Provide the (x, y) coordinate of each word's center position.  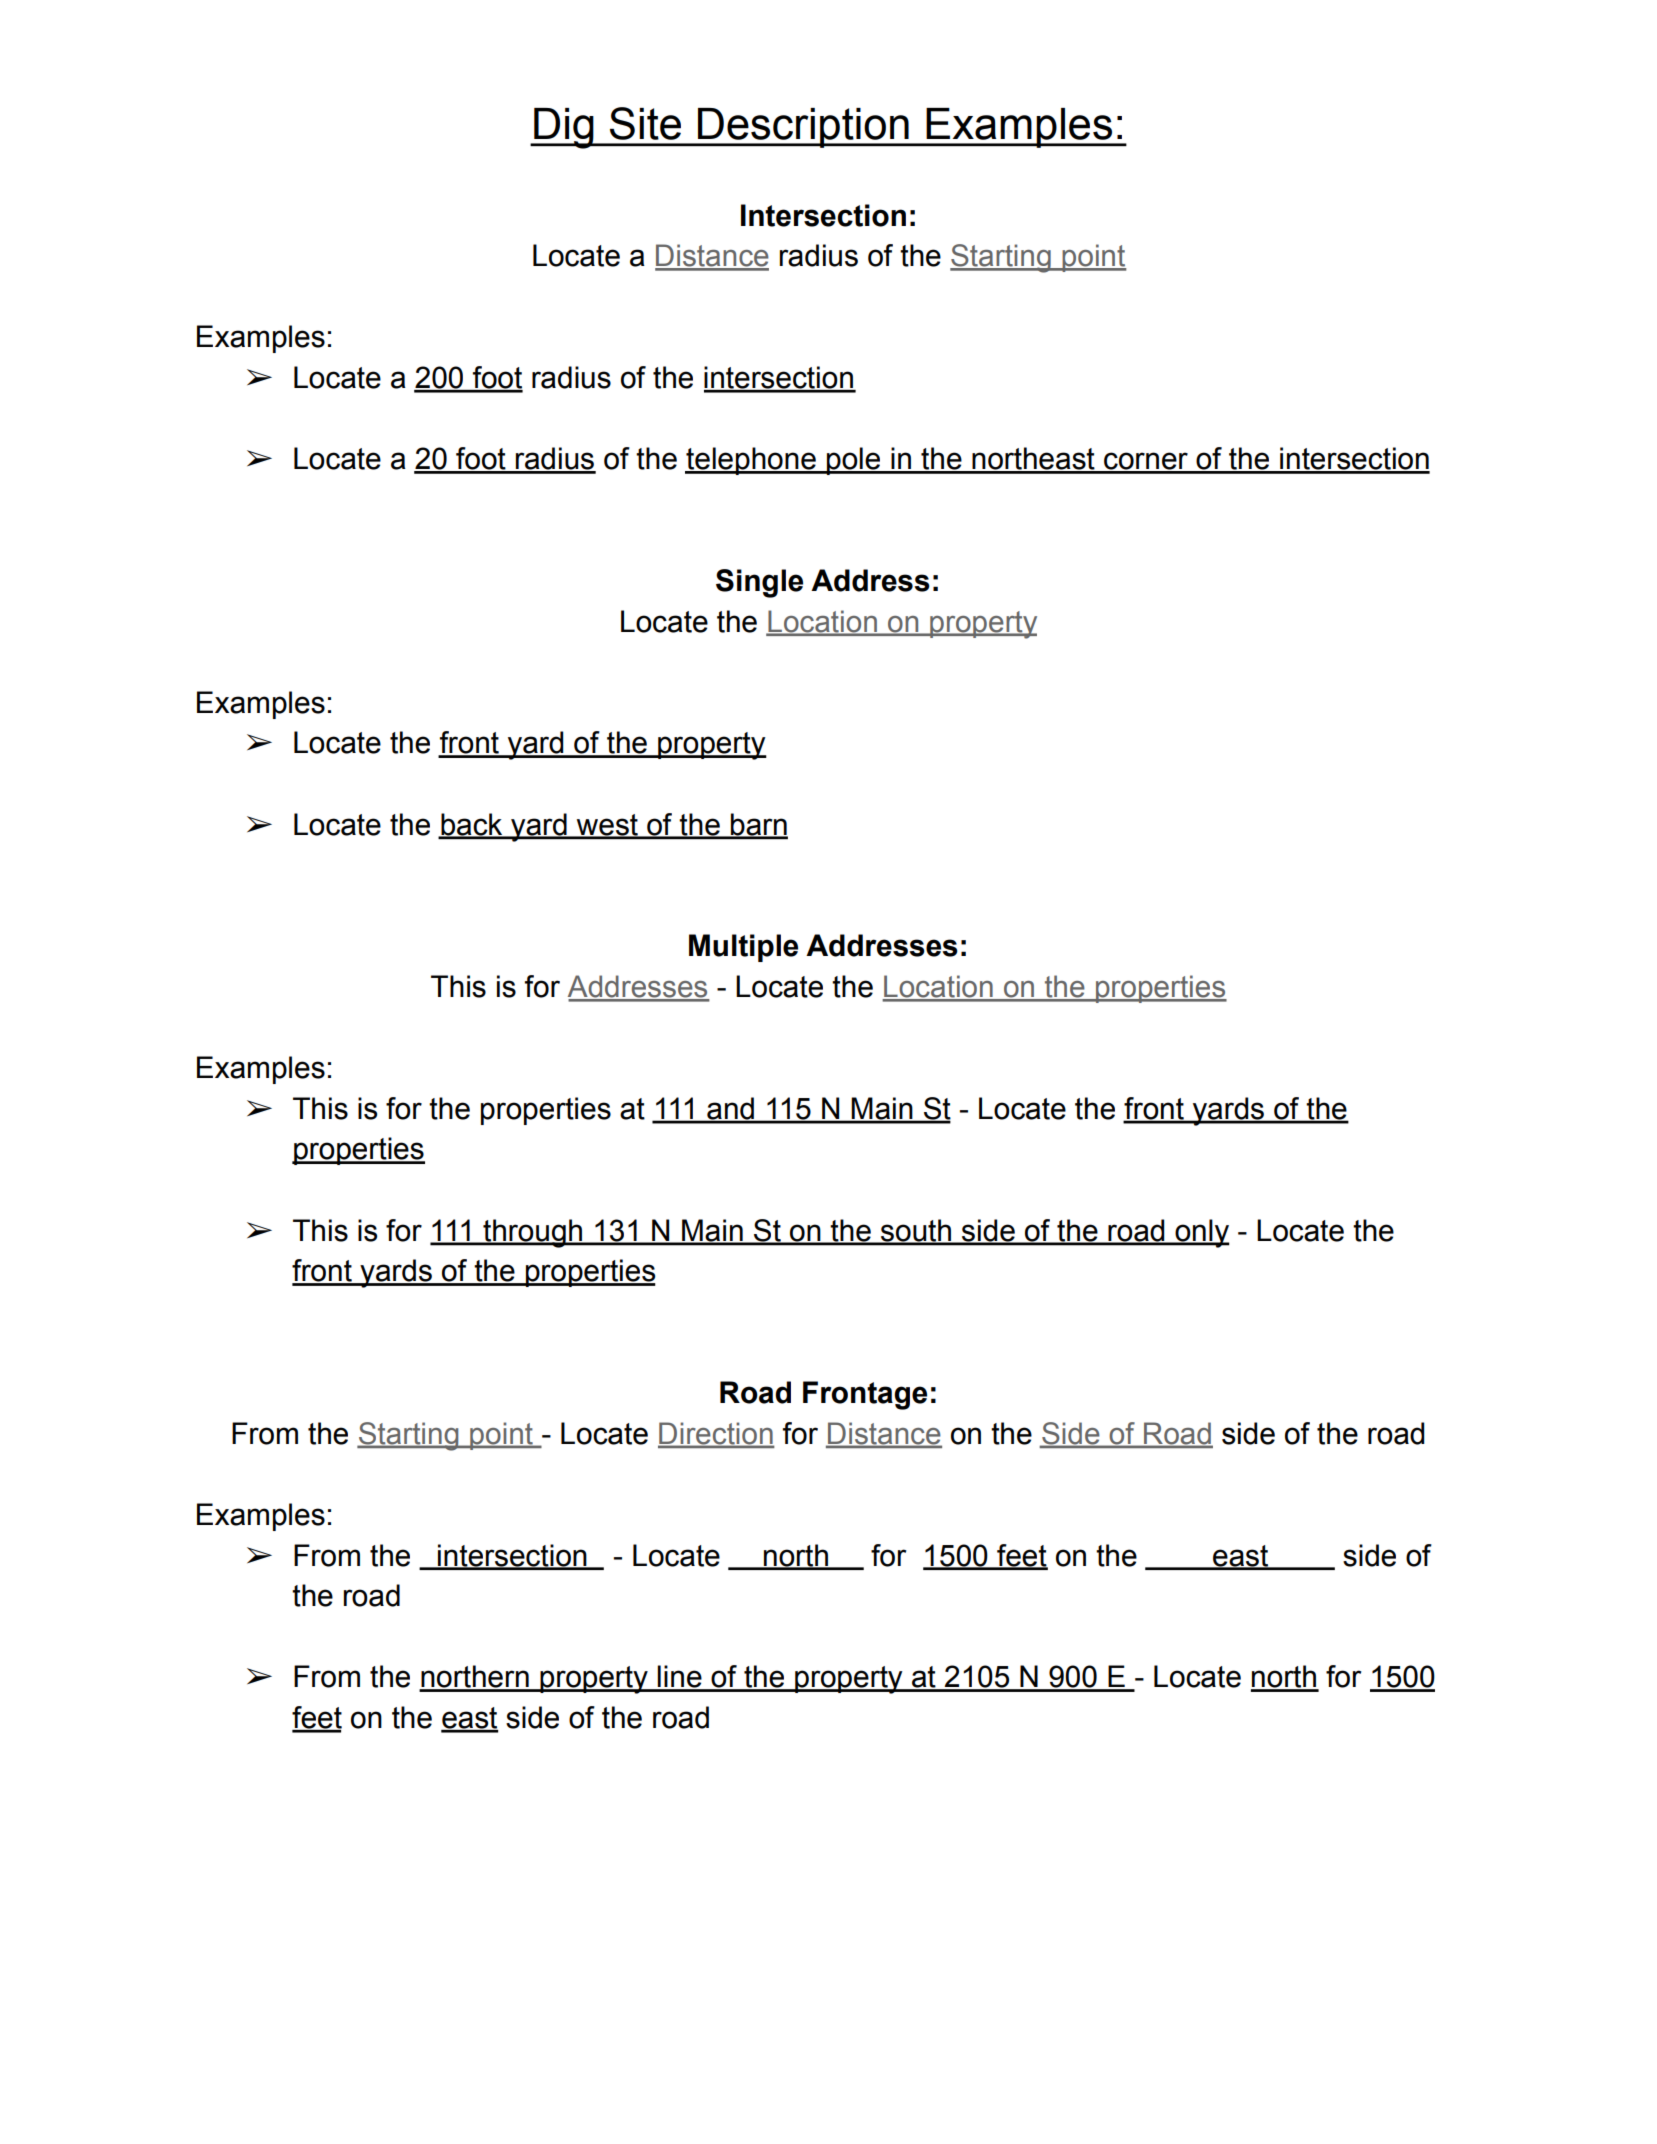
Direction (716, 1434)
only (1201, 1233)
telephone (751, 461)
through (533, 1233)
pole (854, 461)
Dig (564, 128)
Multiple (743, 948)
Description (803, 128)
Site (645, 123)
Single (759, 583)
